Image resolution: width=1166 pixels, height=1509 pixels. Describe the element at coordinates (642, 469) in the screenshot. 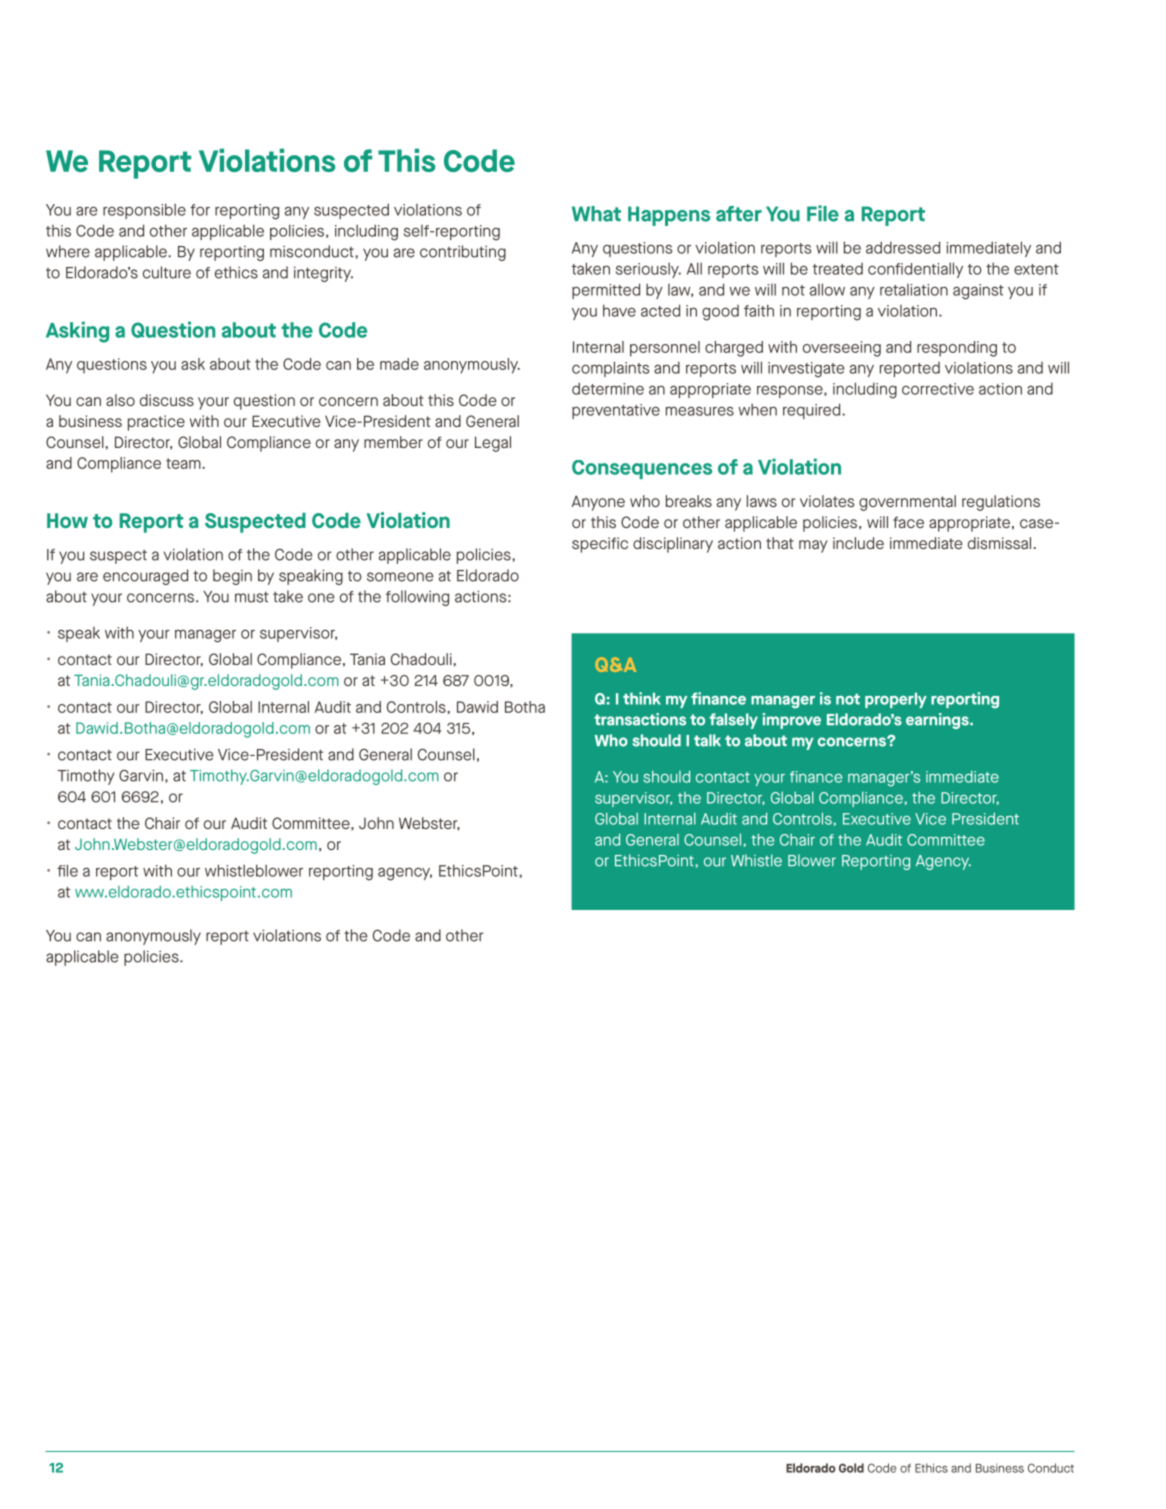

I see `Consequences` at that location.
